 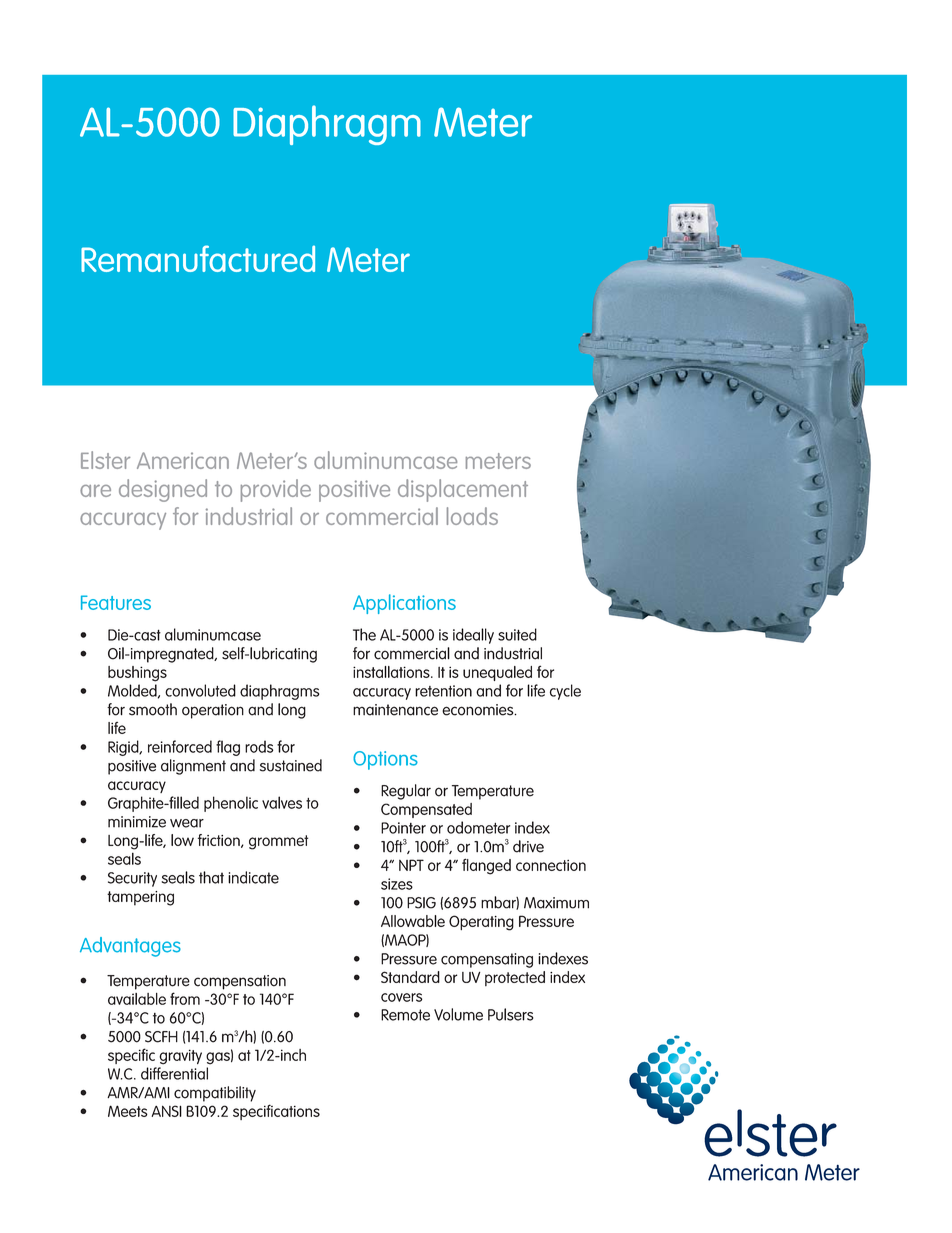 I want to click on compatibility, so click(x=215, y=1094).
